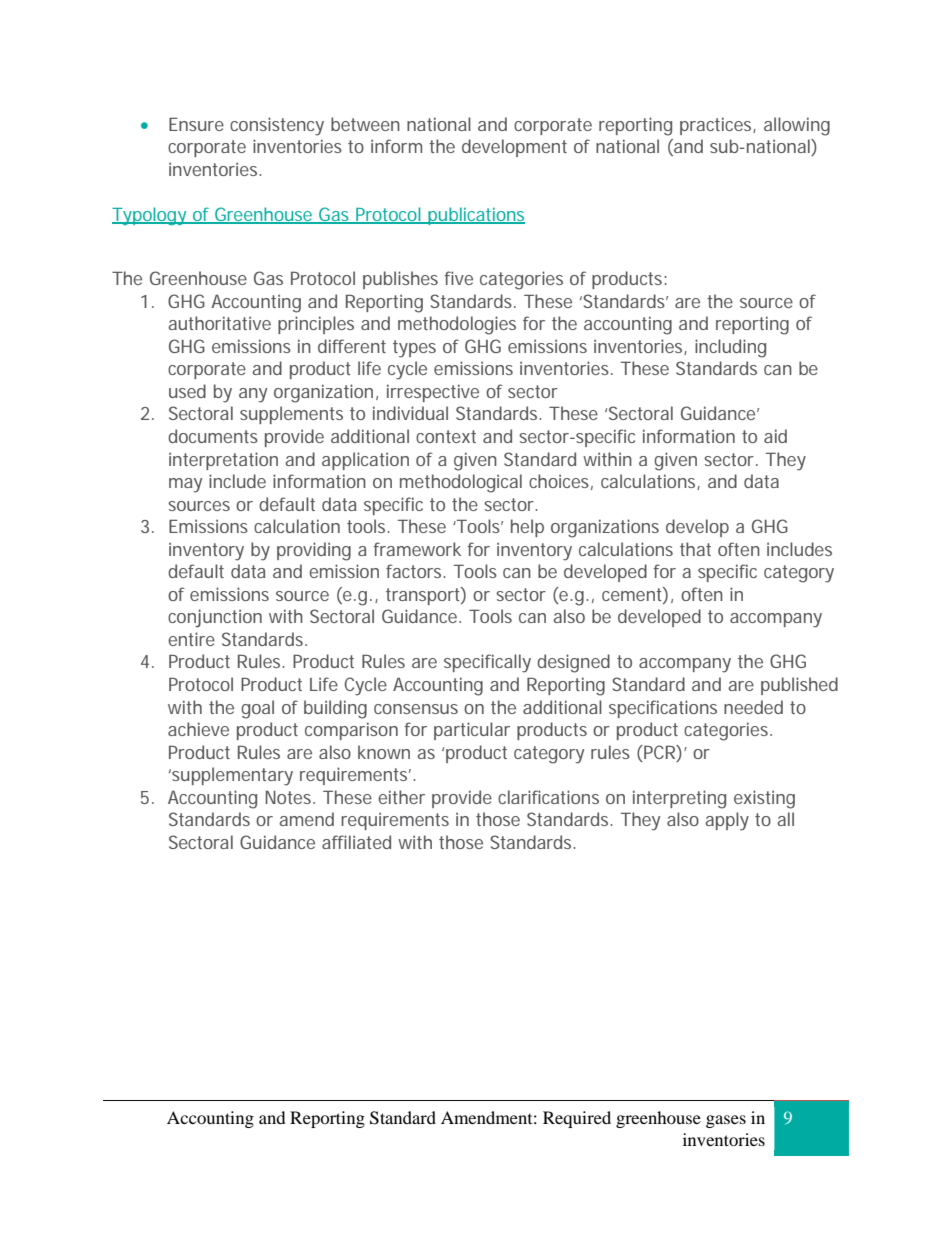 The height and width of the screenshot is (1233, 952). Describe the element at coordinates (727, 821) in the screenshot. I see `apply` at that location.
